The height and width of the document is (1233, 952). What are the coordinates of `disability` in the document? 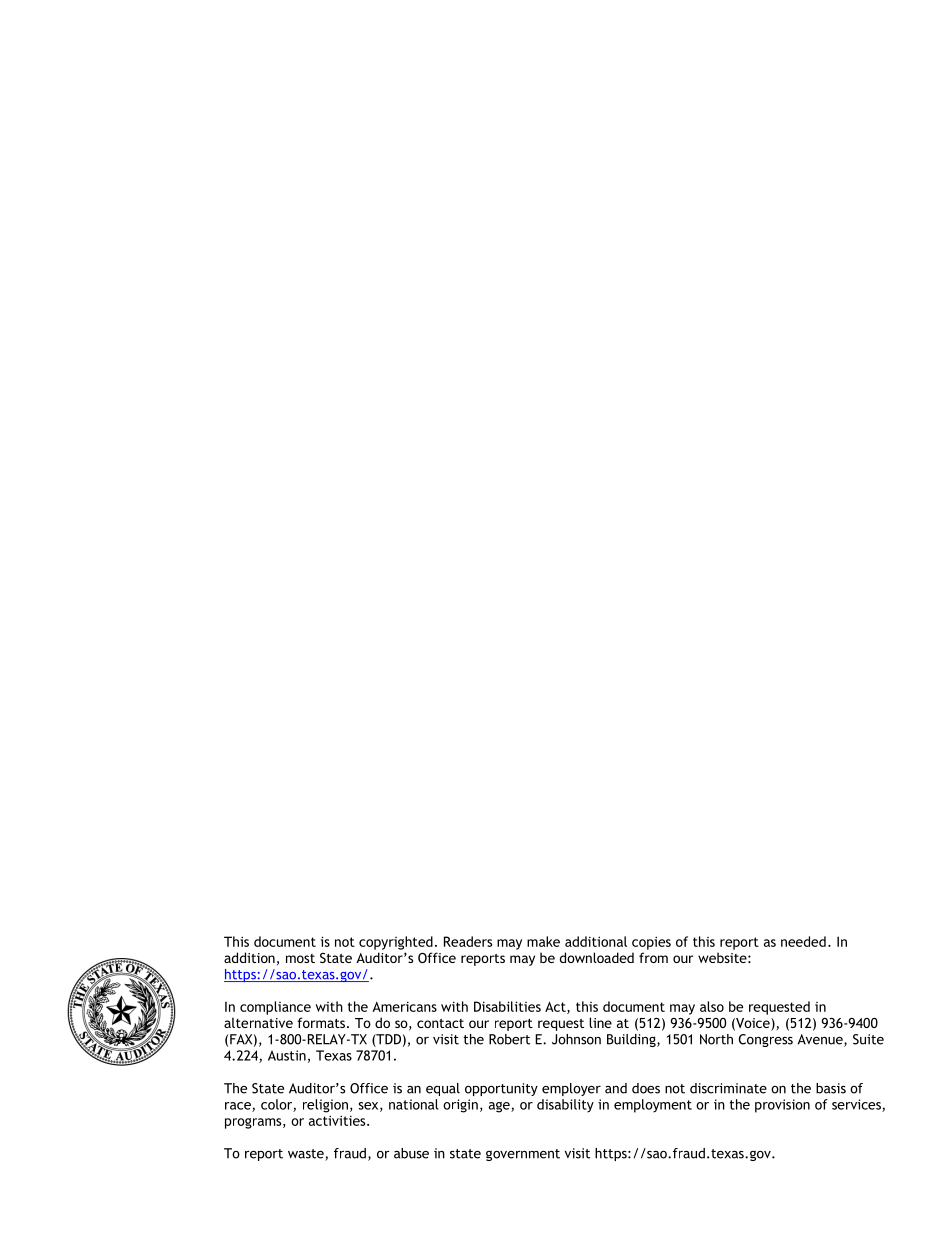 It's located at (565, 1106).
